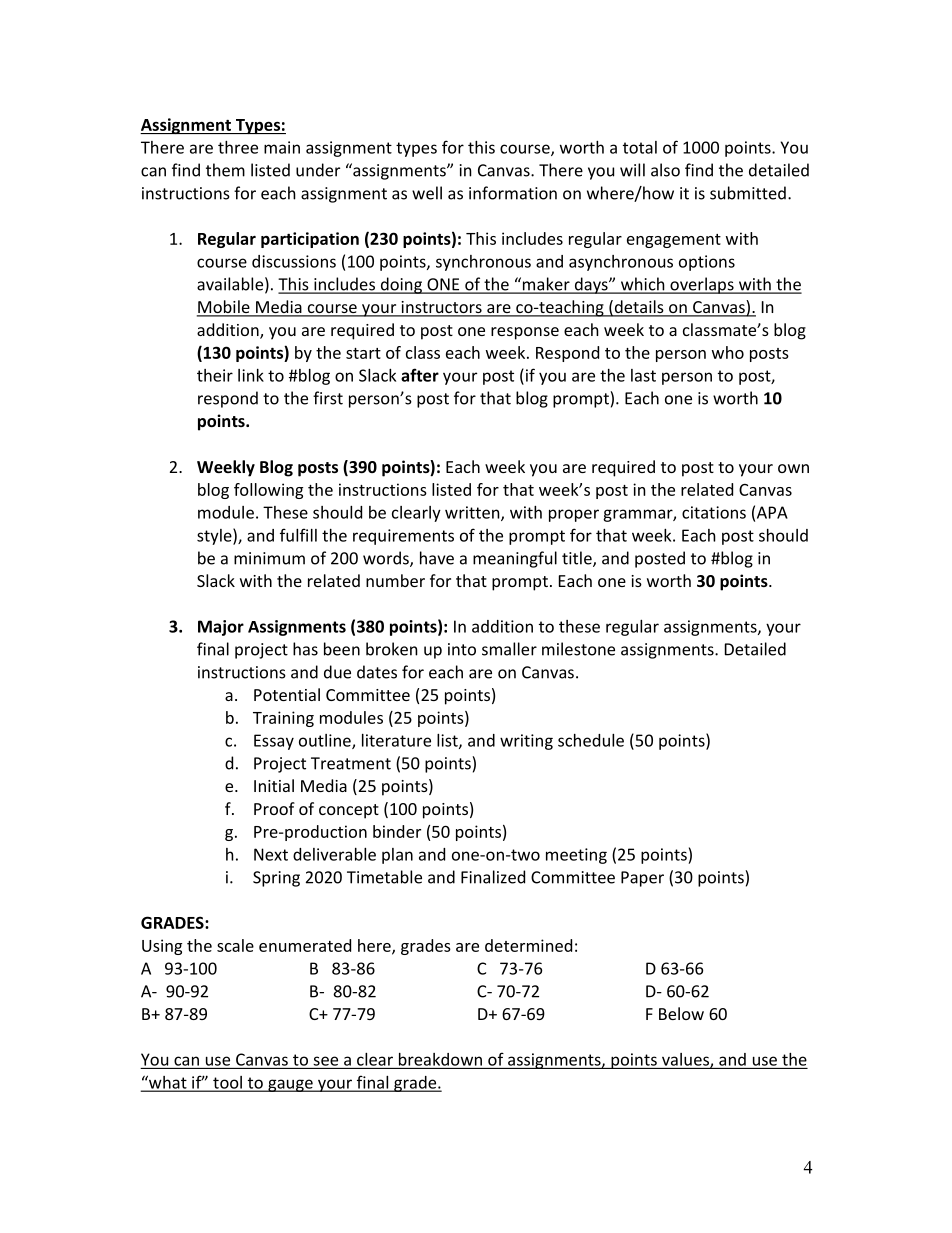 The height and width of the screenshot is (1233, 952). Describe the element at coordinates (665, 170) in the screenshot. I see `also` at that location.
